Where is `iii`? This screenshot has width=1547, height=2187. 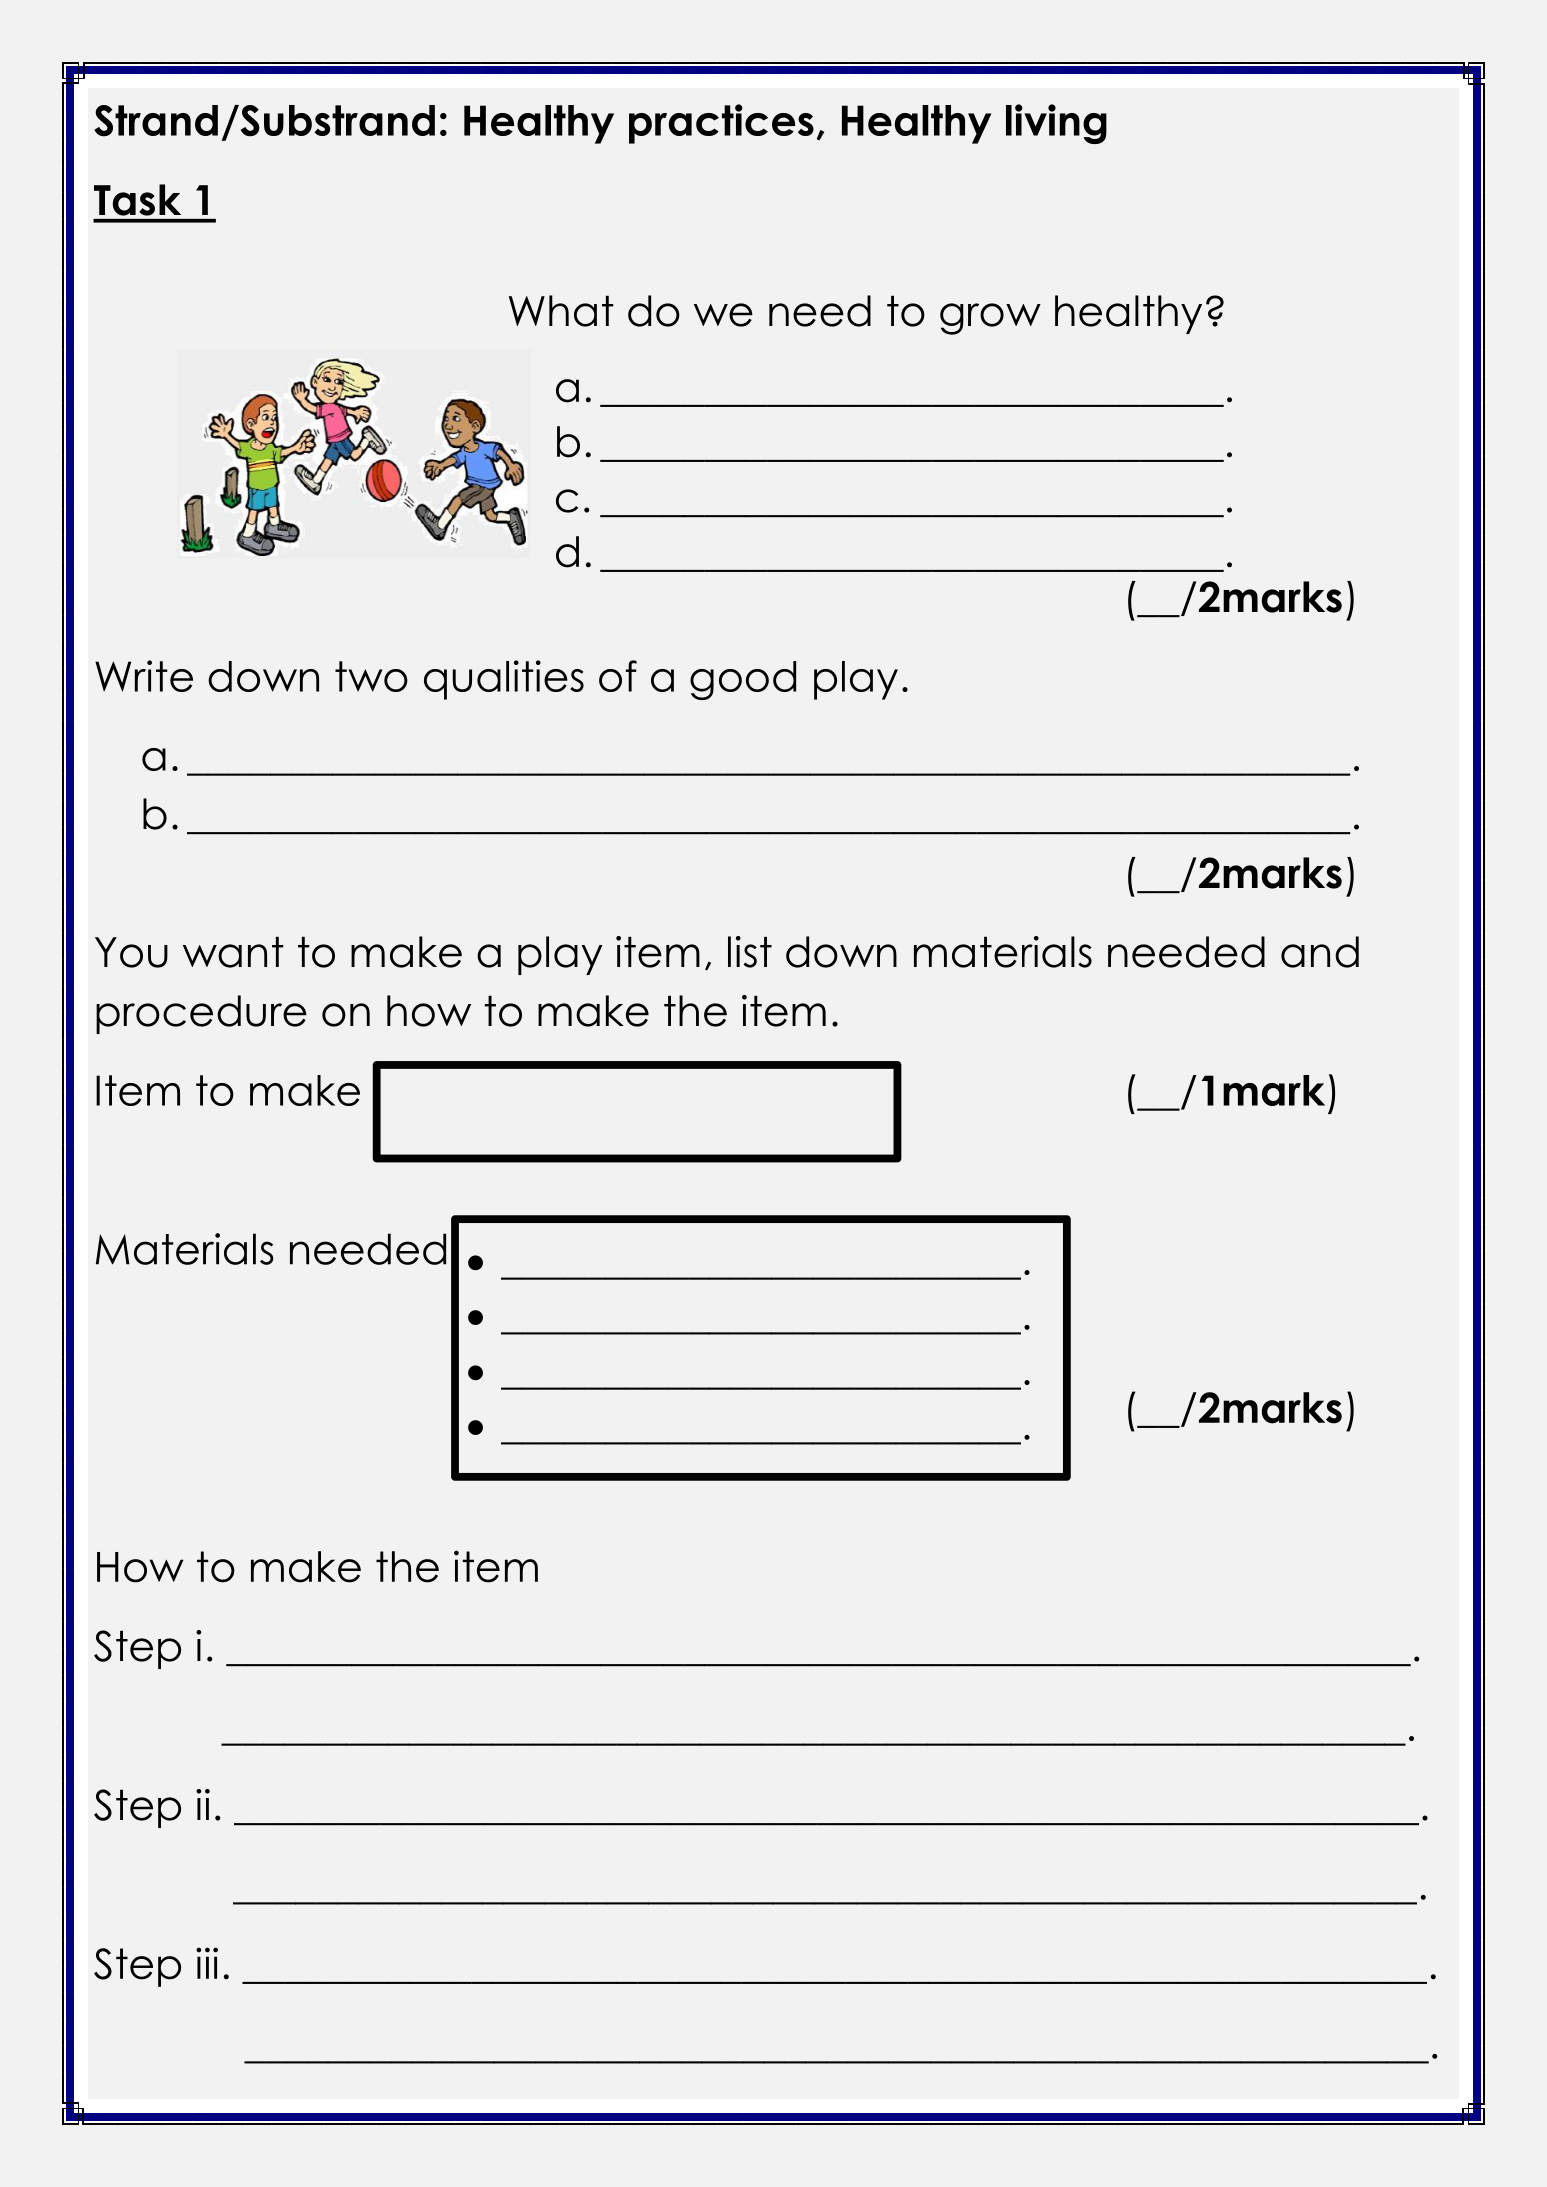 iii is located at coordinates (207, 1963).
